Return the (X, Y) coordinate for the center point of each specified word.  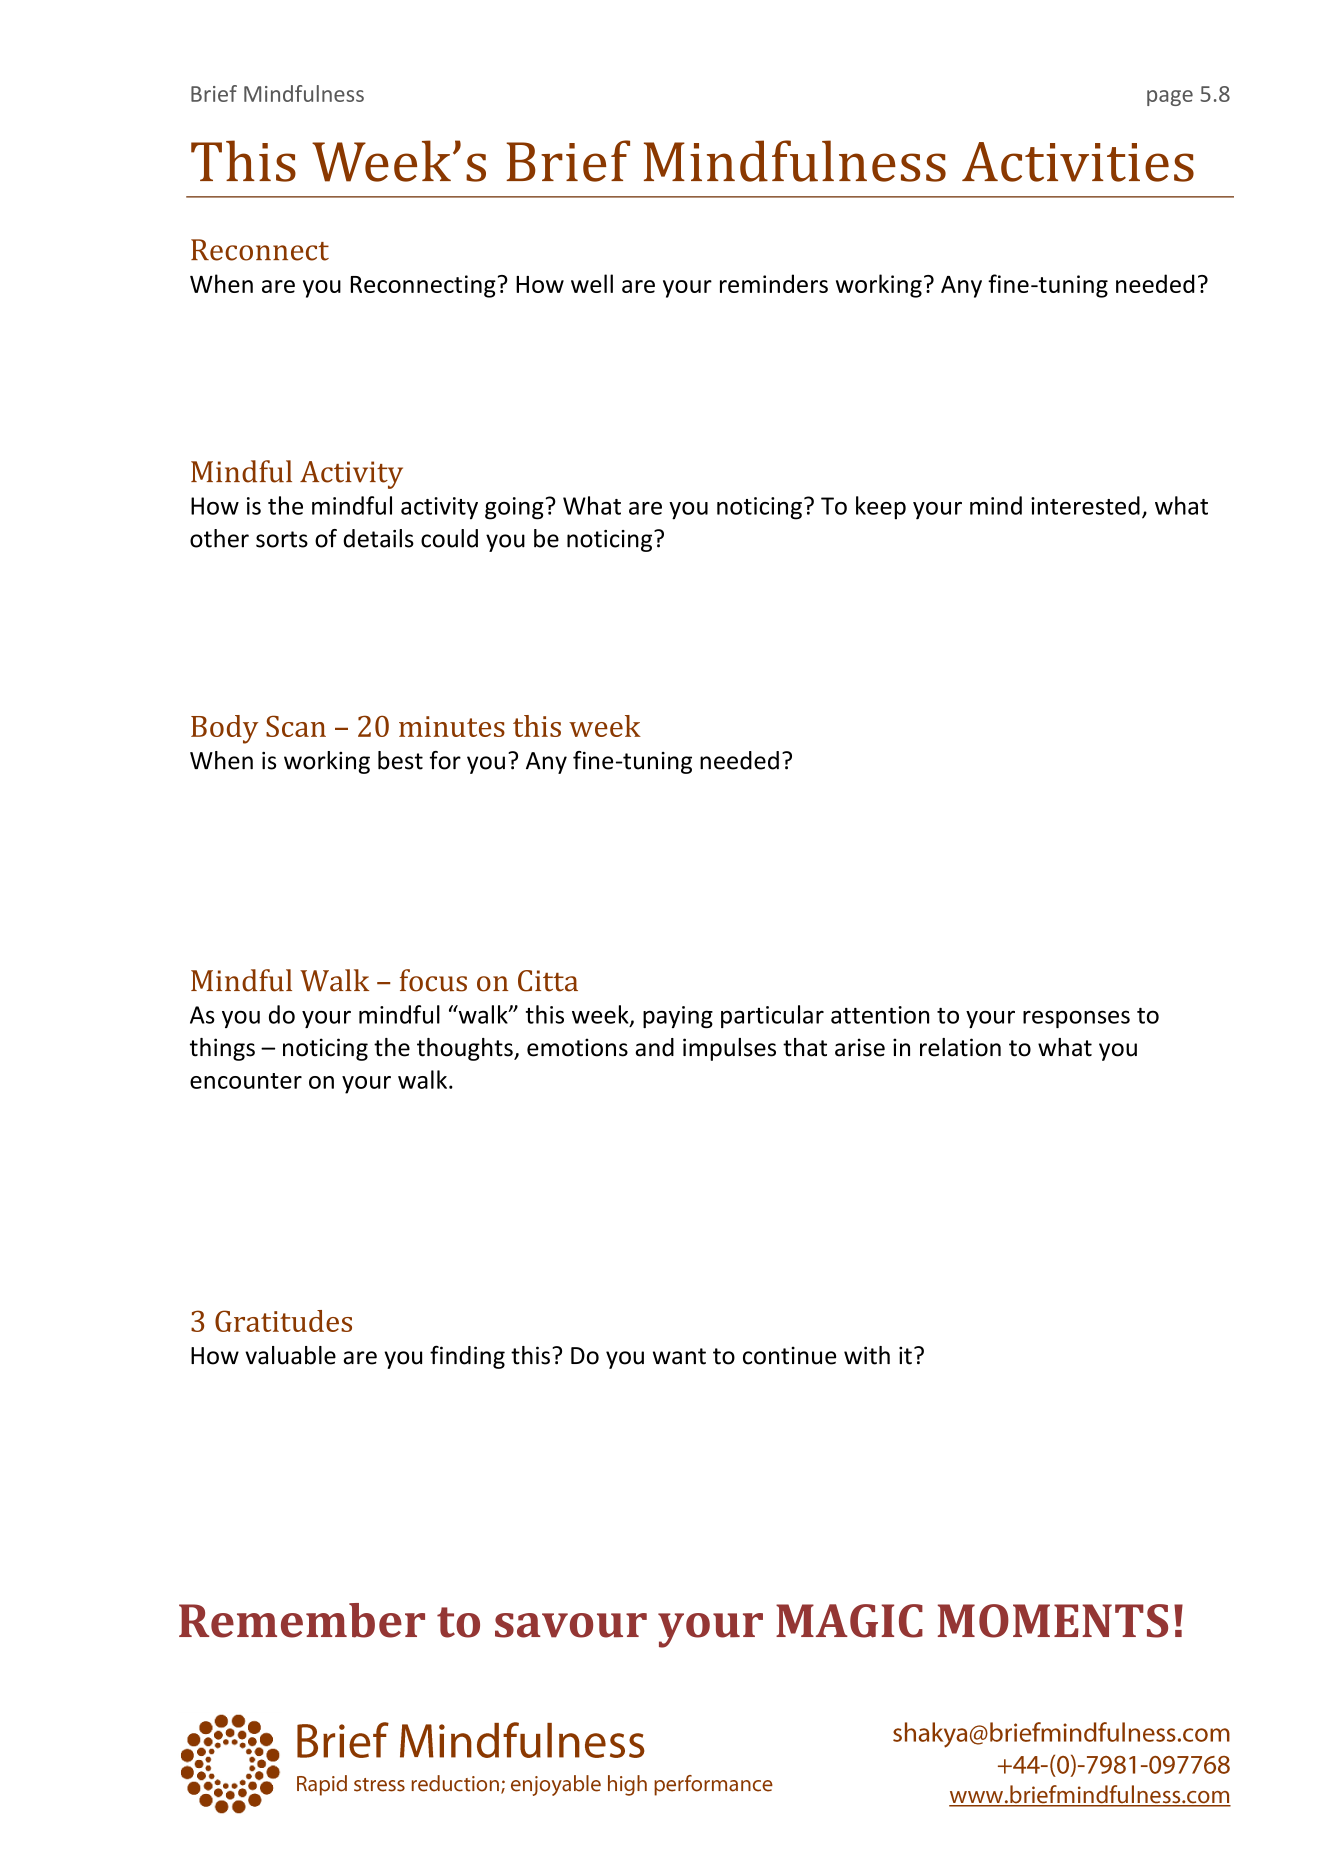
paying (678, 1017)
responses (1076, 1019)
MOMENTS (1053, 1621)
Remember (302, 1620)
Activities (1078, 162)
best (400, 760)
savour (571, 1625)
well (592, 283)
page (1170, 98)
